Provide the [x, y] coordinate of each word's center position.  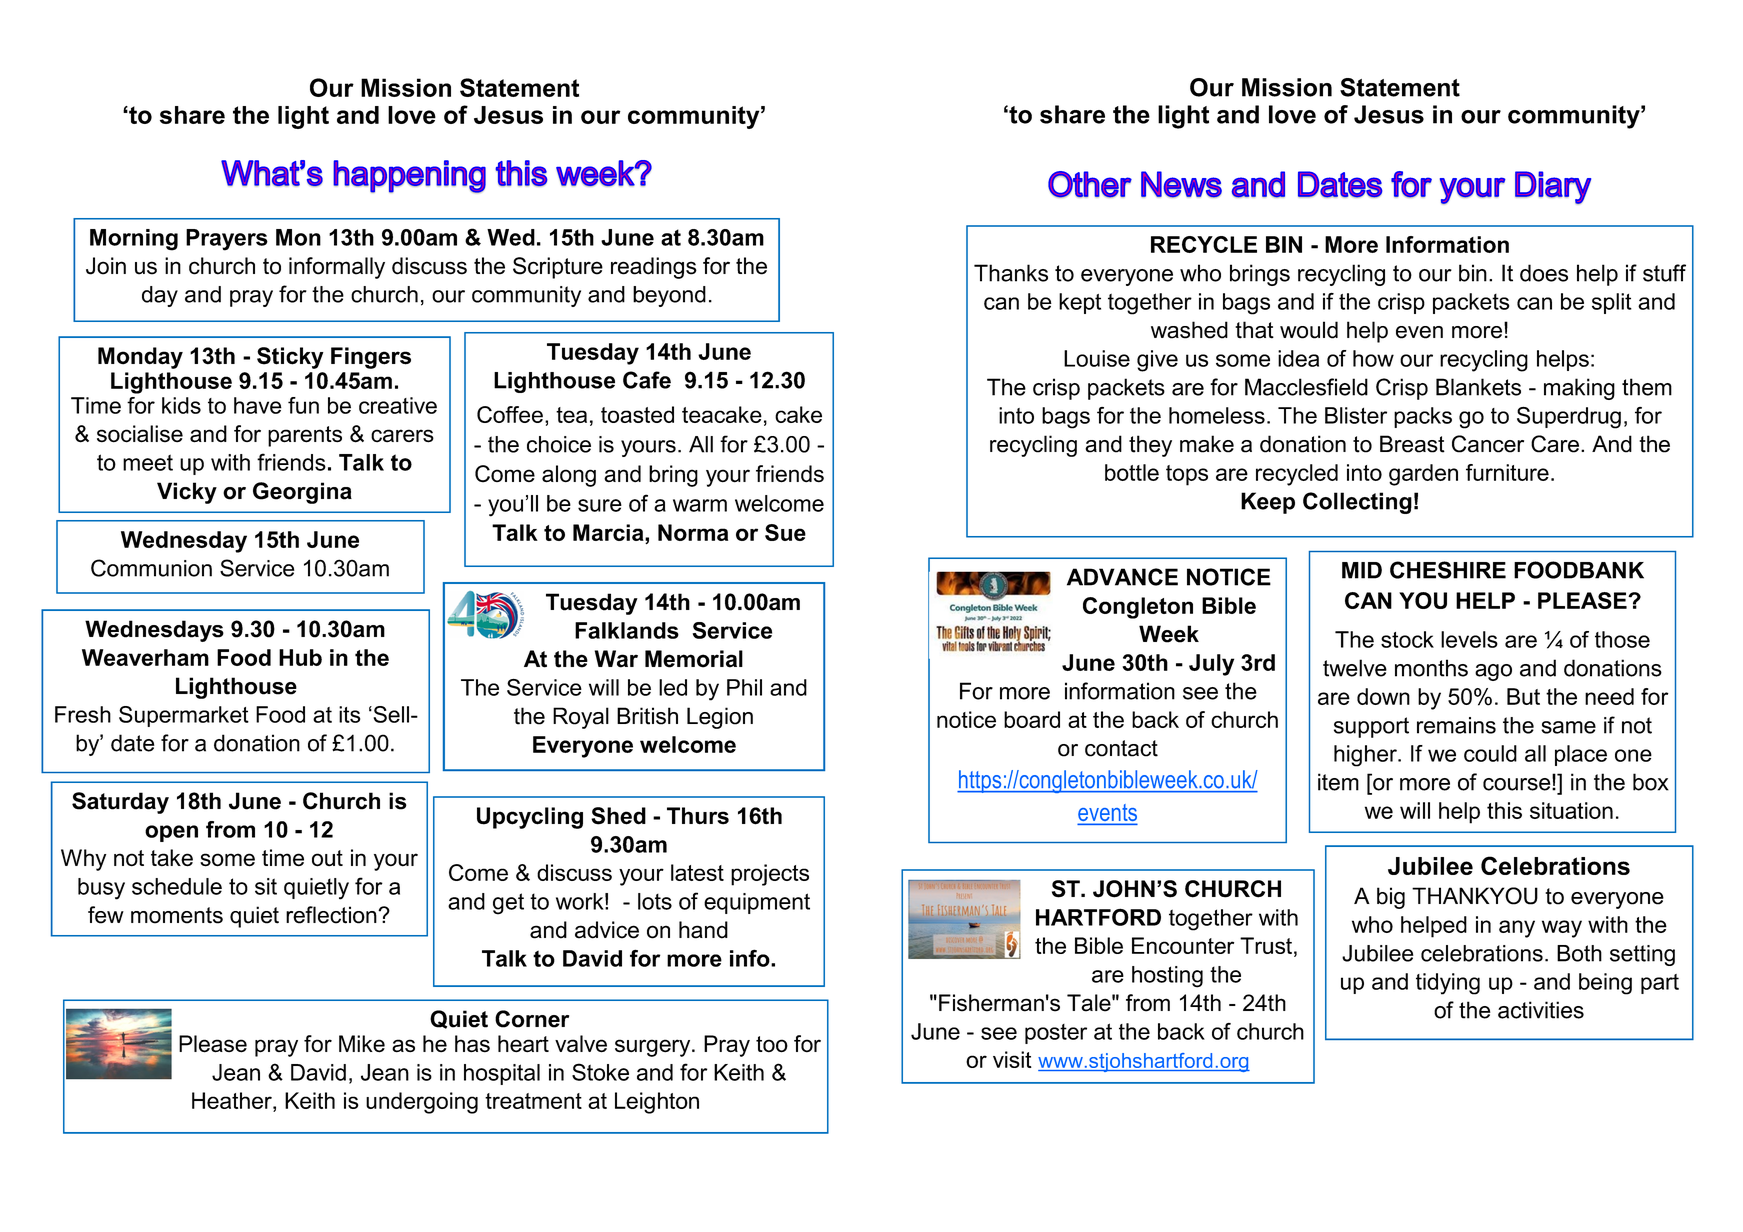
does [1544, 273]
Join [106, 266]
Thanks [1011, 273]
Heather [233, 1100]
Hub [300, 657]
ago [1493, 672]
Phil [744, 687]
